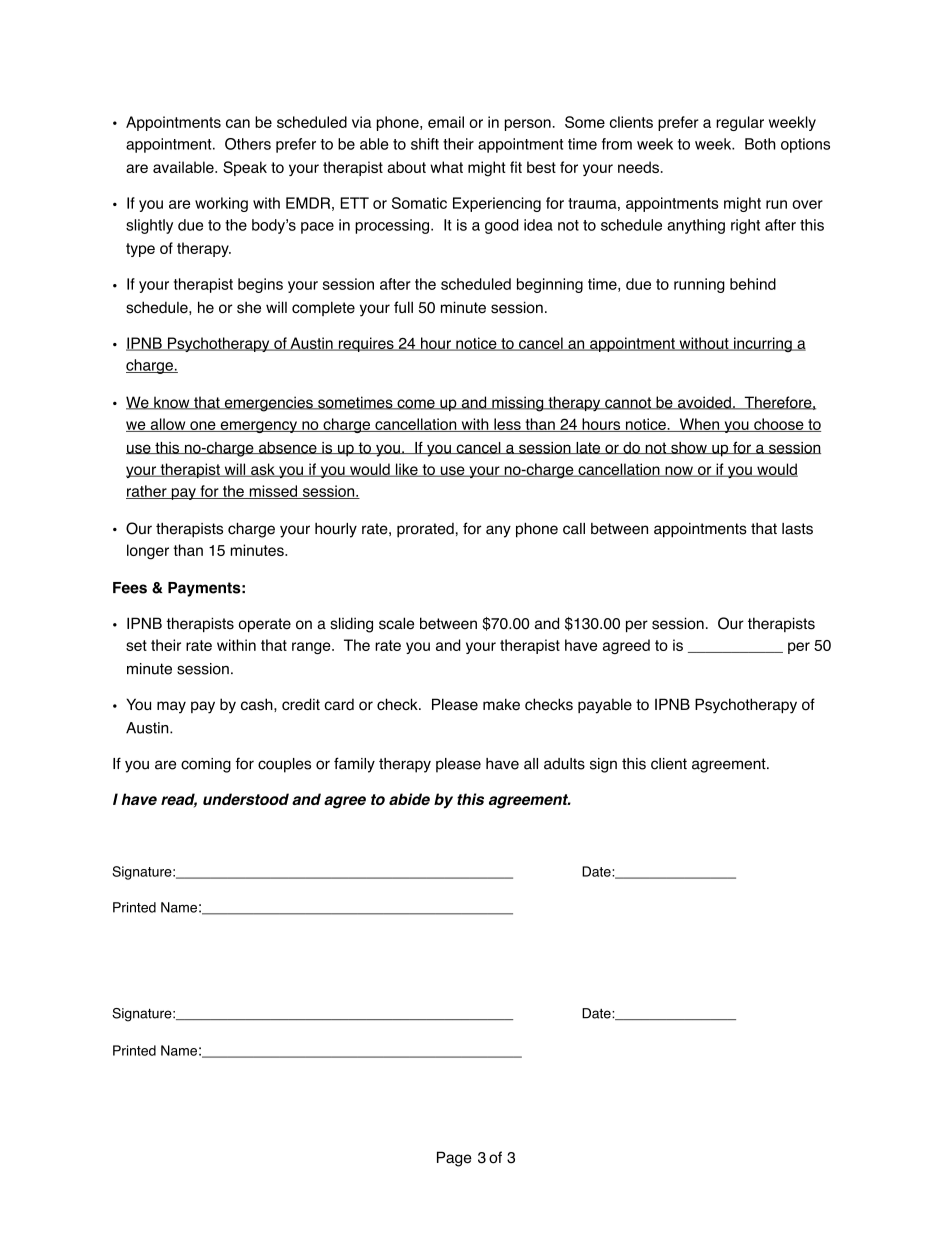  I want to click on Page, so click(454, 1159).
